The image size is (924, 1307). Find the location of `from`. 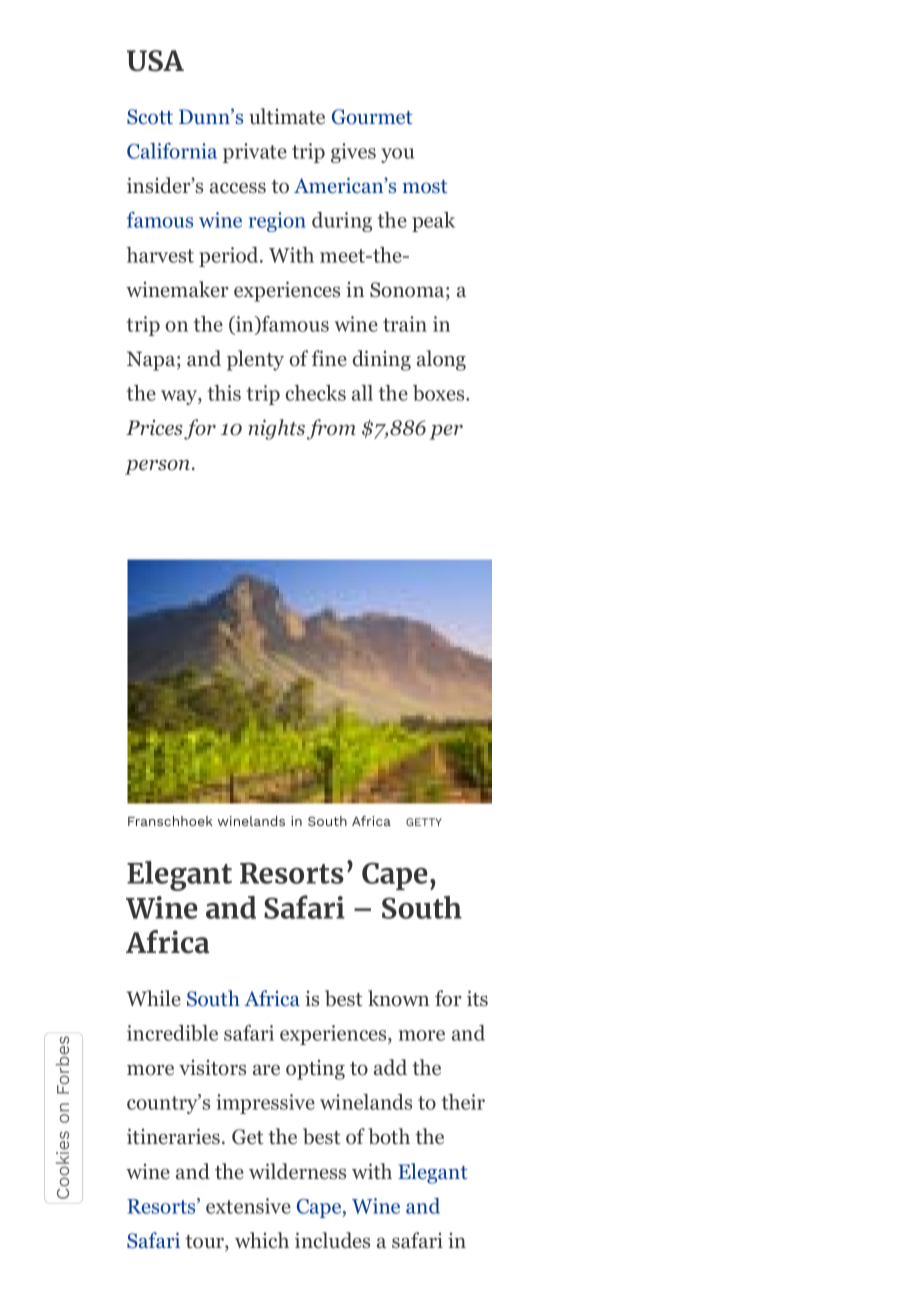

from is located at coordinates (331, 429).
